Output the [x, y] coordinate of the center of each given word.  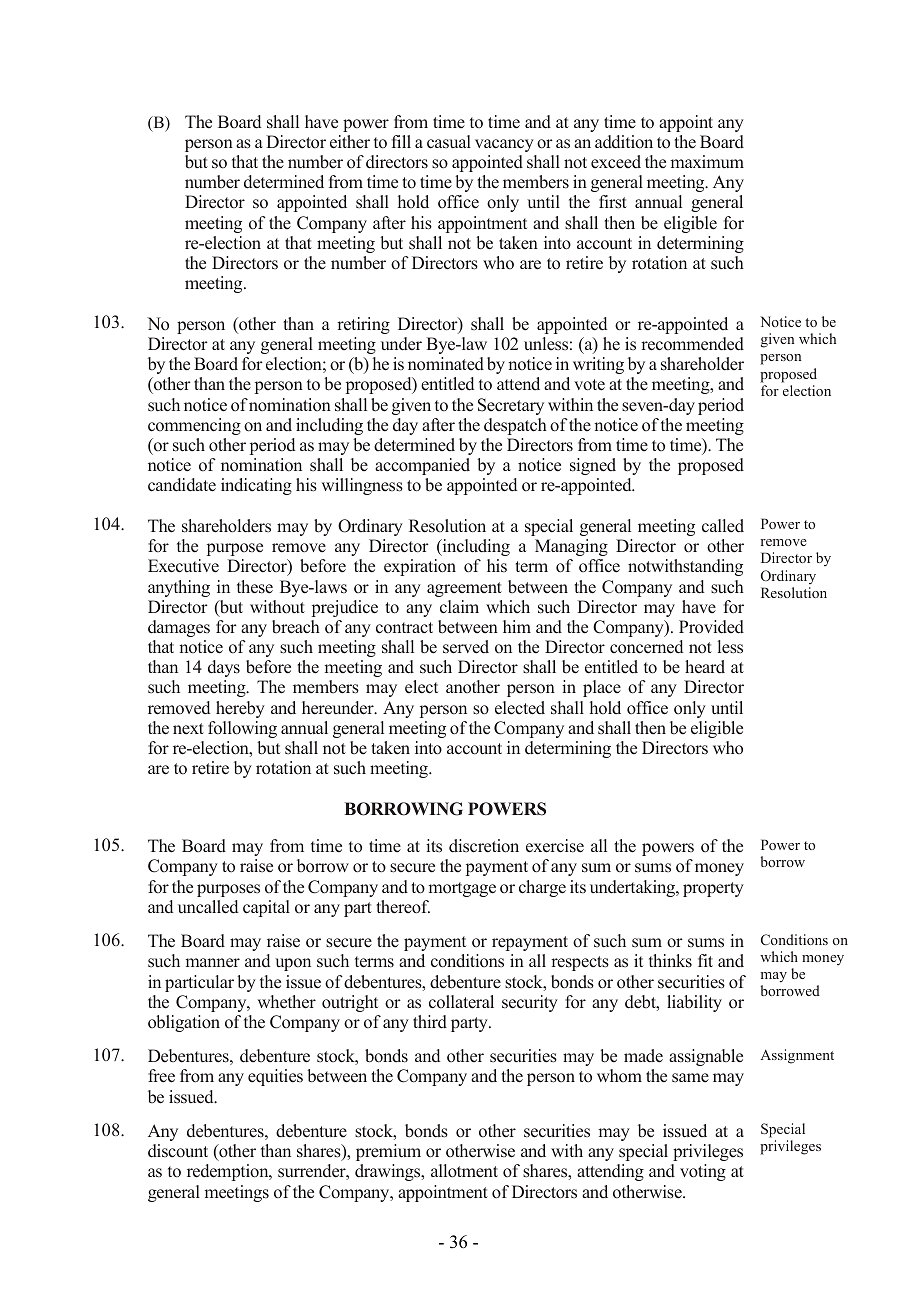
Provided [711, 627]
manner [212, 963]
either [350, 142]
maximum [707, 161]
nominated [446, 364]
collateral [461, 1002]
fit [705, 960]
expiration [420, 567]
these [255, 587]
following [242, 729]
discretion [484, 846]
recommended [692, 344]
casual [449, 142]
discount [178, 1151]
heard [705, 667]
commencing [194, 426]
